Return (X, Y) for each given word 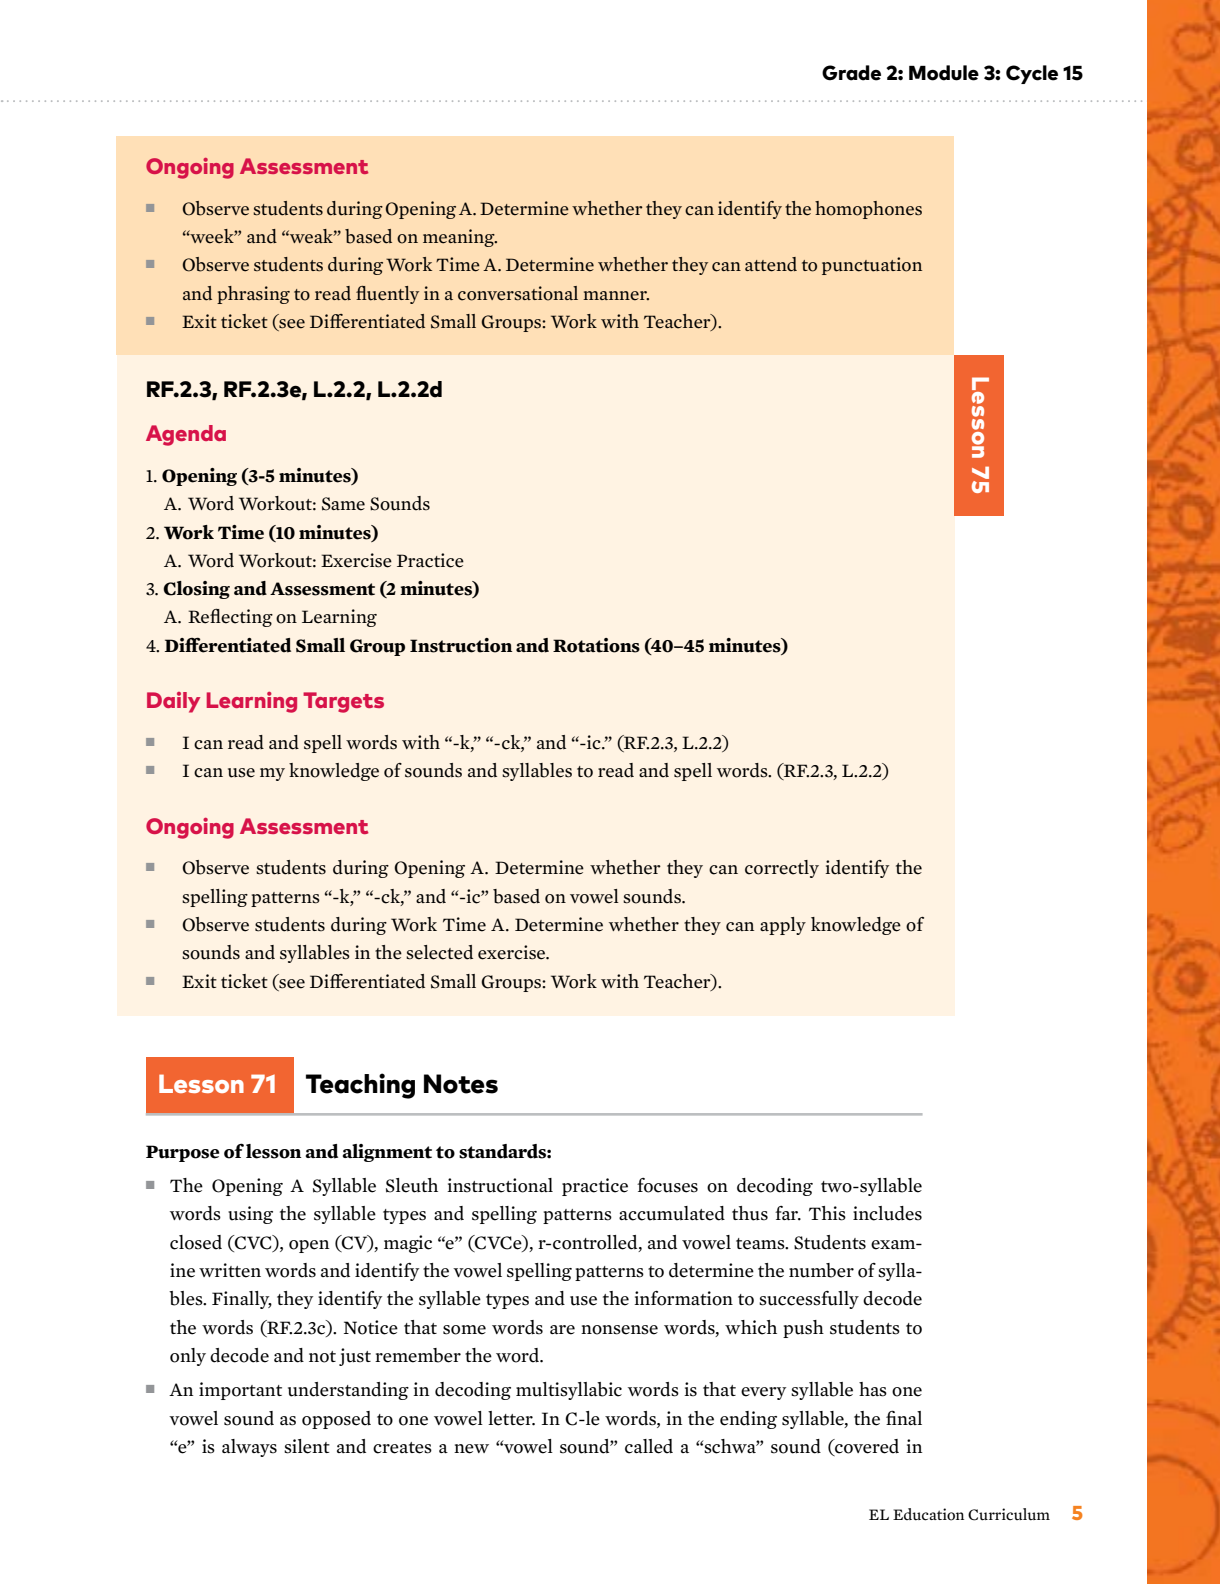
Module (944, 73)
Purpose (182, 1153)
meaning (460, 238)
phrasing (253, 295)
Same (343, 504)
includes (887, 1213)
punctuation (872, 266)
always (249, 1448)
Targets (343, 702)
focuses (667, 1185)
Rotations (596, 645)
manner (616, 296)
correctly (782, 869)
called (649, 1446)
